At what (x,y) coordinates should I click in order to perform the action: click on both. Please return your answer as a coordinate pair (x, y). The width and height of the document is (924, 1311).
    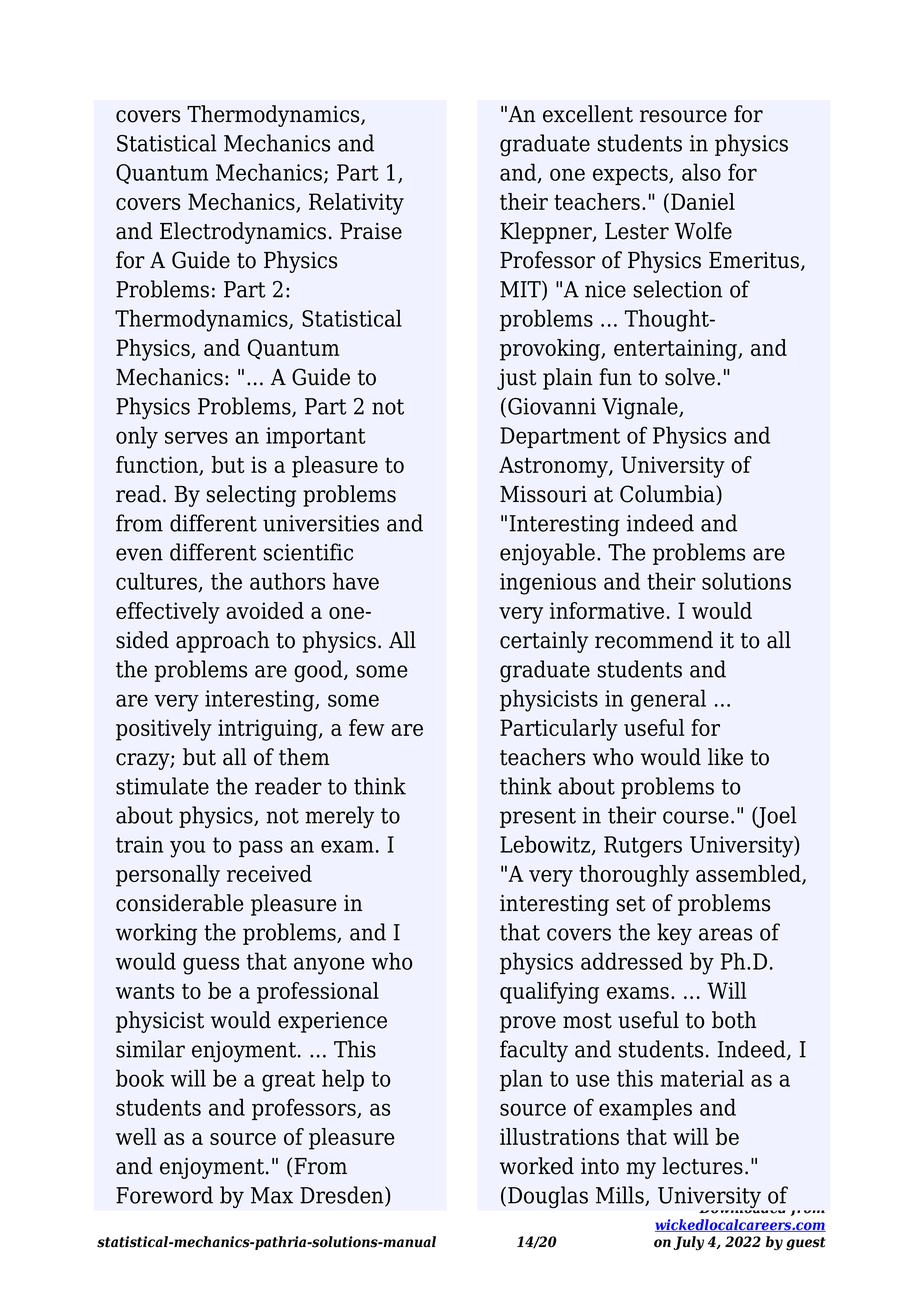
    Looking at the image, I should click on (734, 1020).
